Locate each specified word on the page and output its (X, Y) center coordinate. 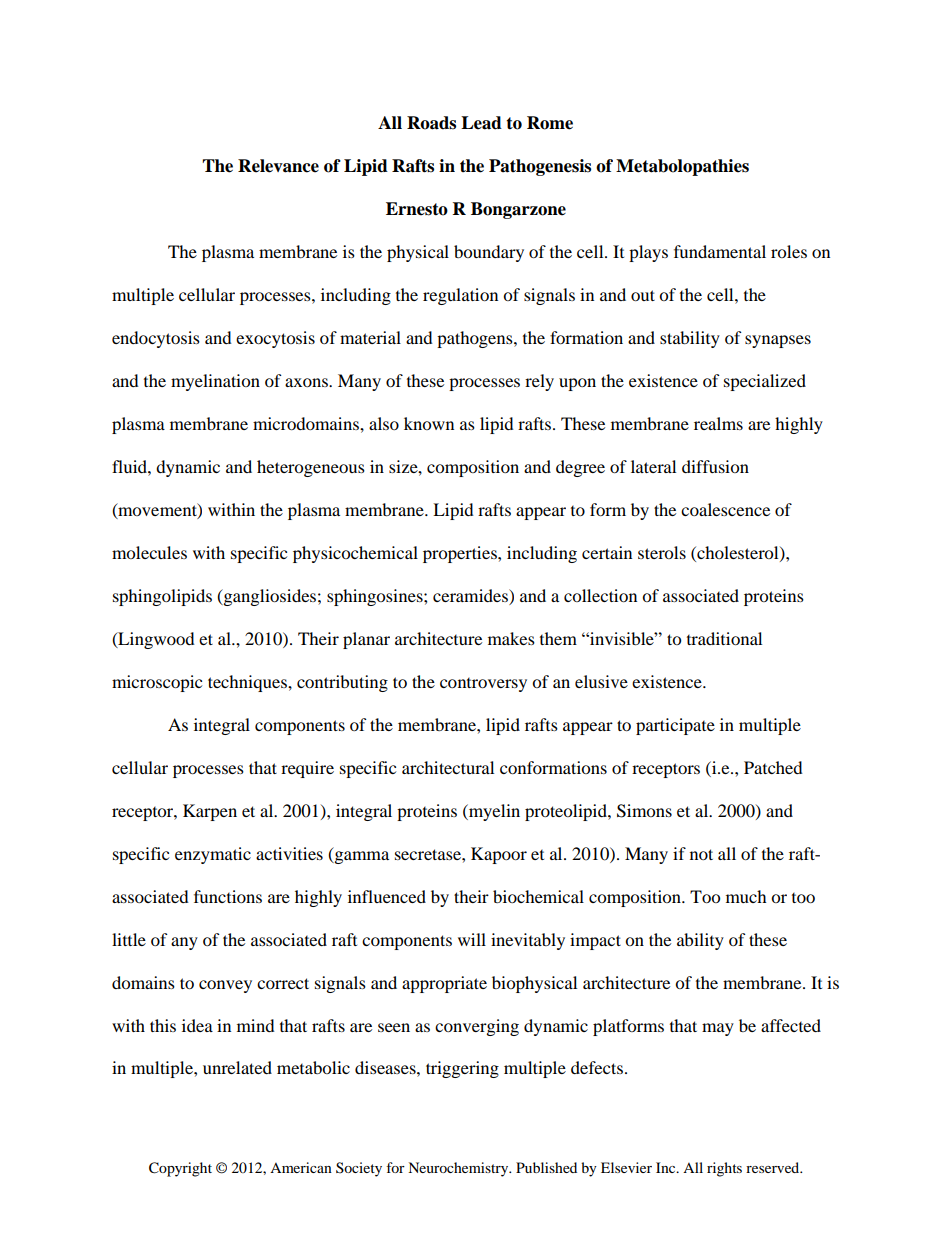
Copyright (180, 1169)
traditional (724, 638)
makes (511, 638)
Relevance (278, 166)
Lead (481, 123)
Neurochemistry (459, 1169)
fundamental (720, 251)
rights (724, 1169)
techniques (248, 683)
